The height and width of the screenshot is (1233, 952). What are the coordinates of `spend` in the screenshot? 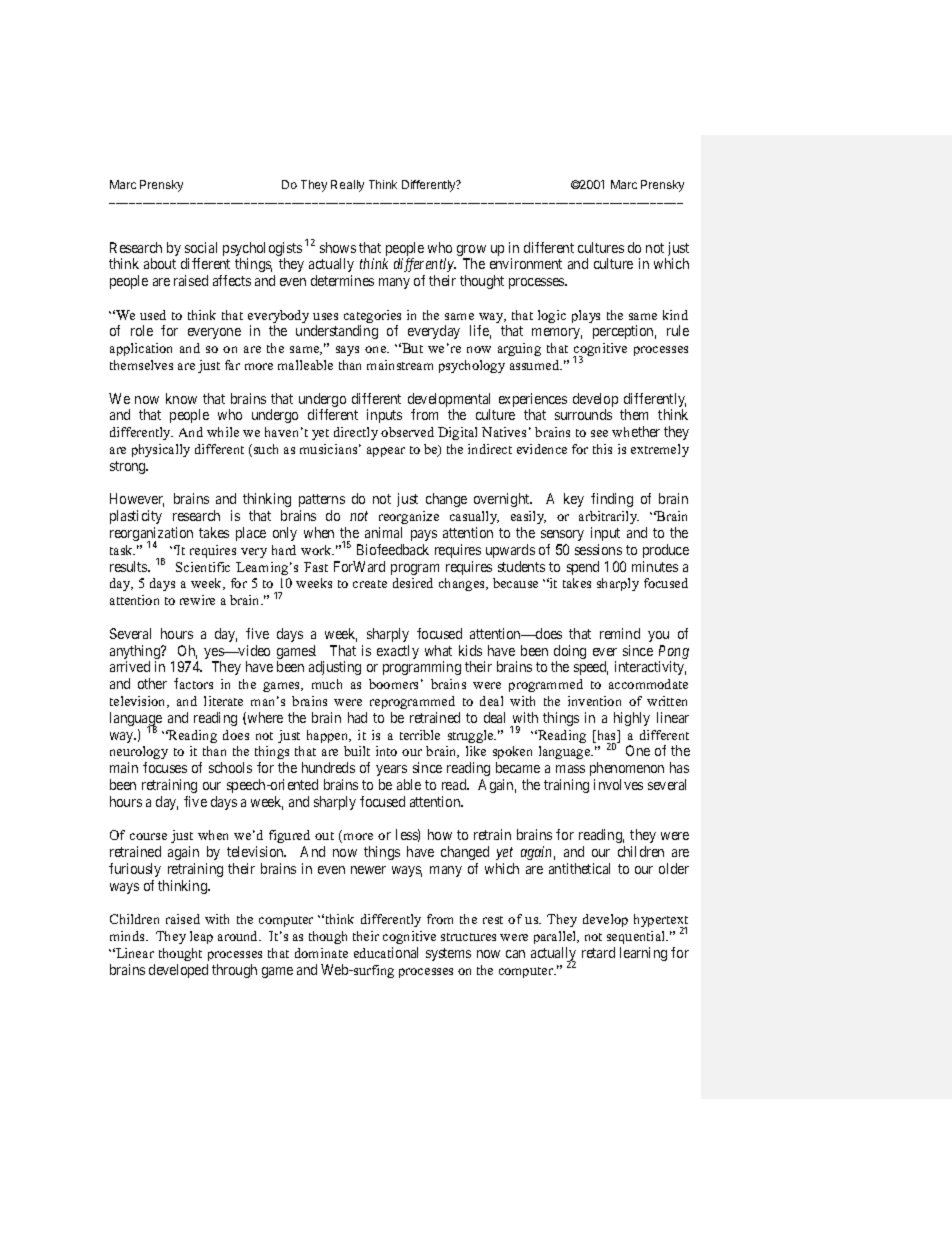 It's located at (583, 568).
